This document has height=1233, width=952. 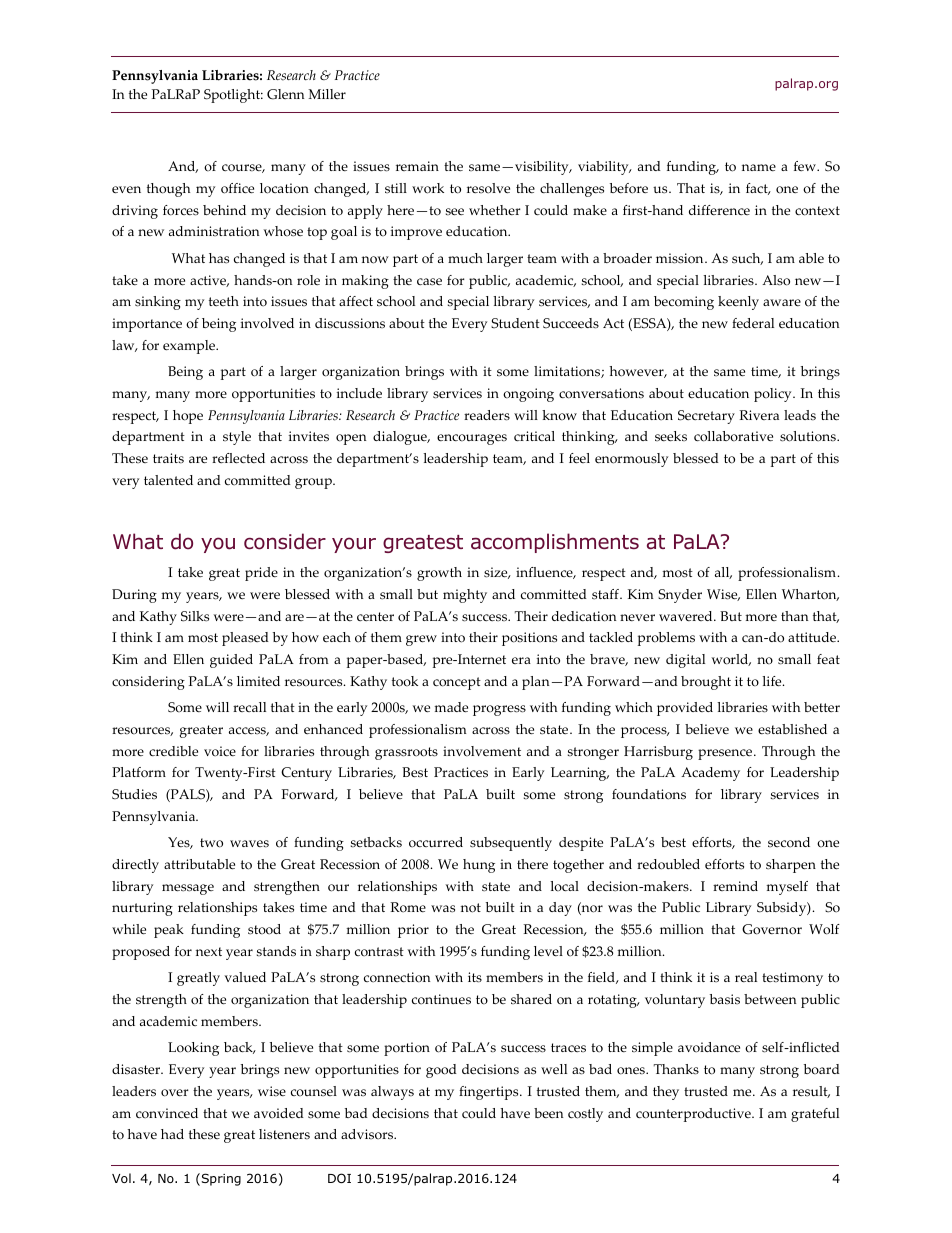 What do you see at coordinates (172, 1134) in the document?
I see `had` at bounding box center [172, 1134].
